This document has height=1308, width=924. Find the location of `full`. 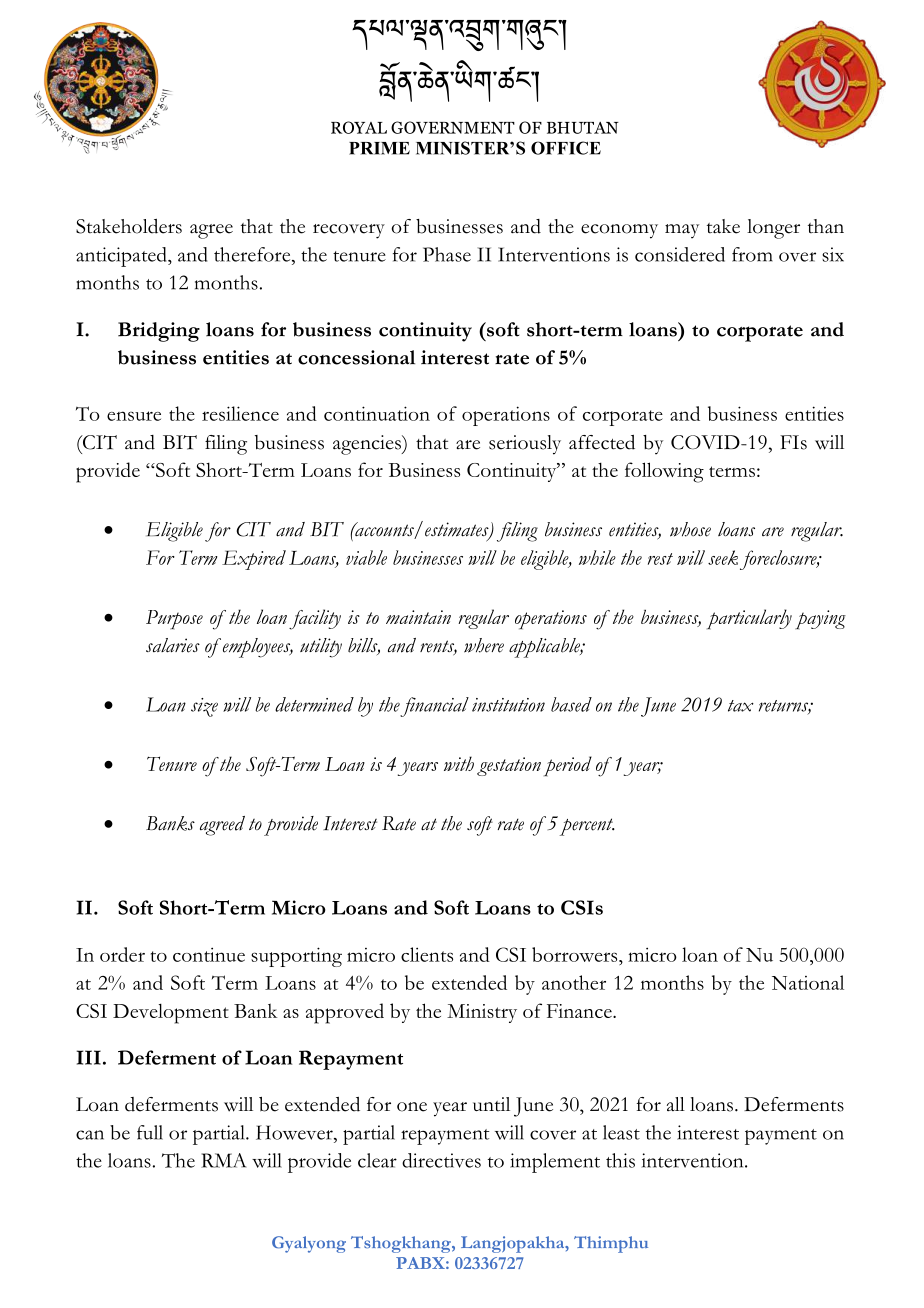

full is located at coordinates (150, 1132).
